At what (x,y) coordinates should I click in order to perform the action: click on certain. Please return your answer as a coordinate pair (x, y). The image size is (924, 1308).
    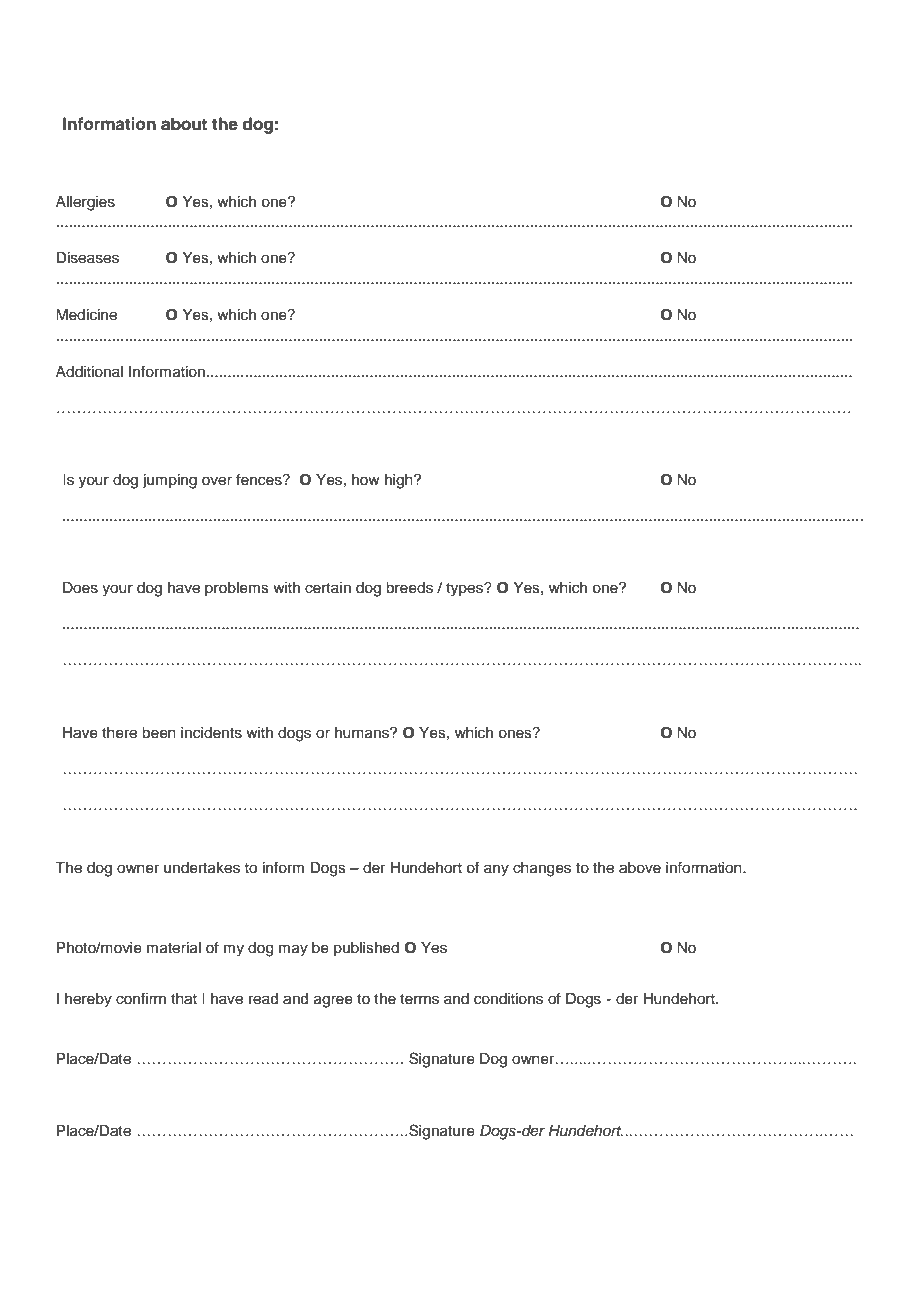
    Looking at the image, I should click on (328, 588).
